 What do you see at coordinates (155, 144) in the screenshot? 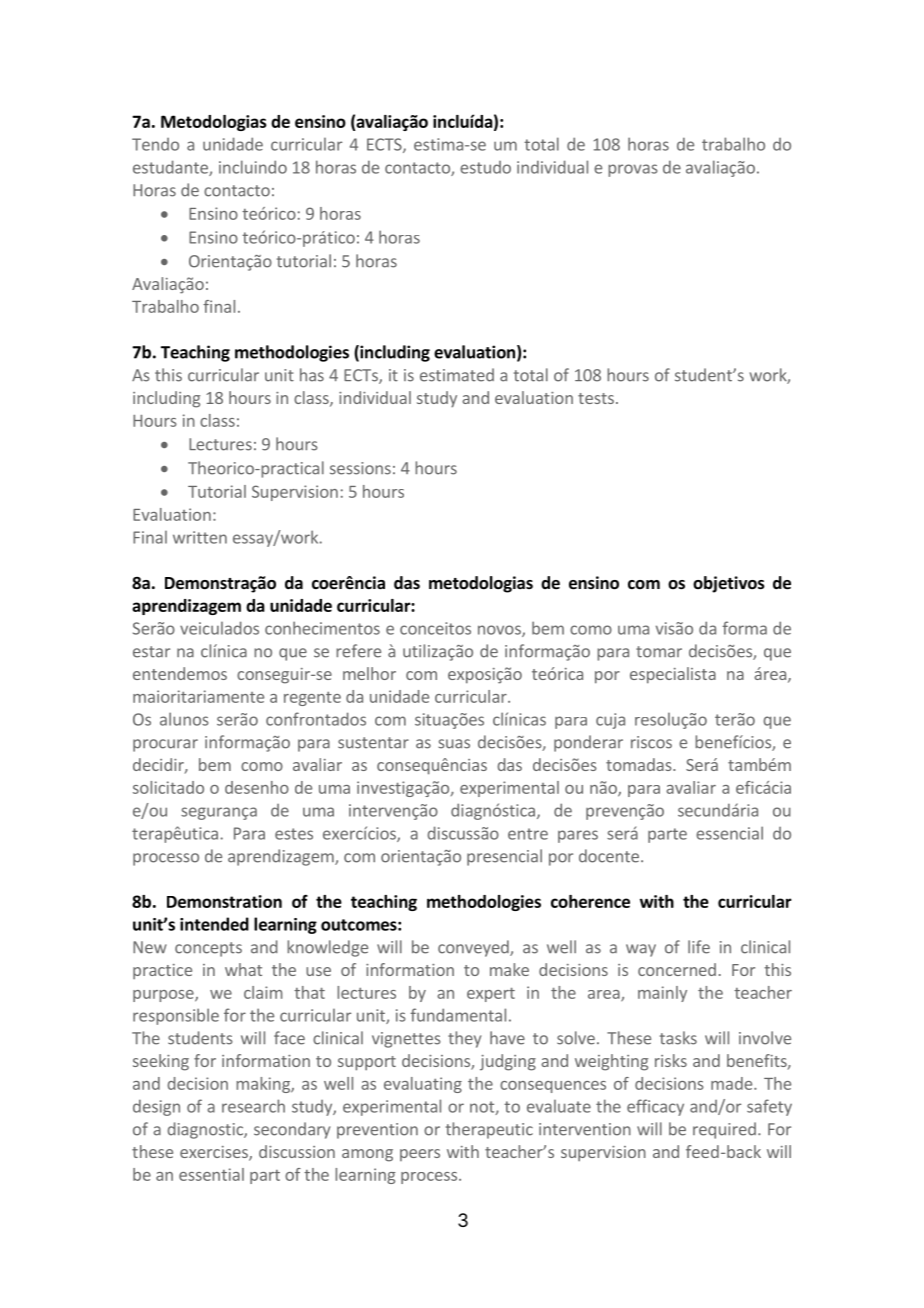
I see `Tendo` at bounding box center [155, 144].
